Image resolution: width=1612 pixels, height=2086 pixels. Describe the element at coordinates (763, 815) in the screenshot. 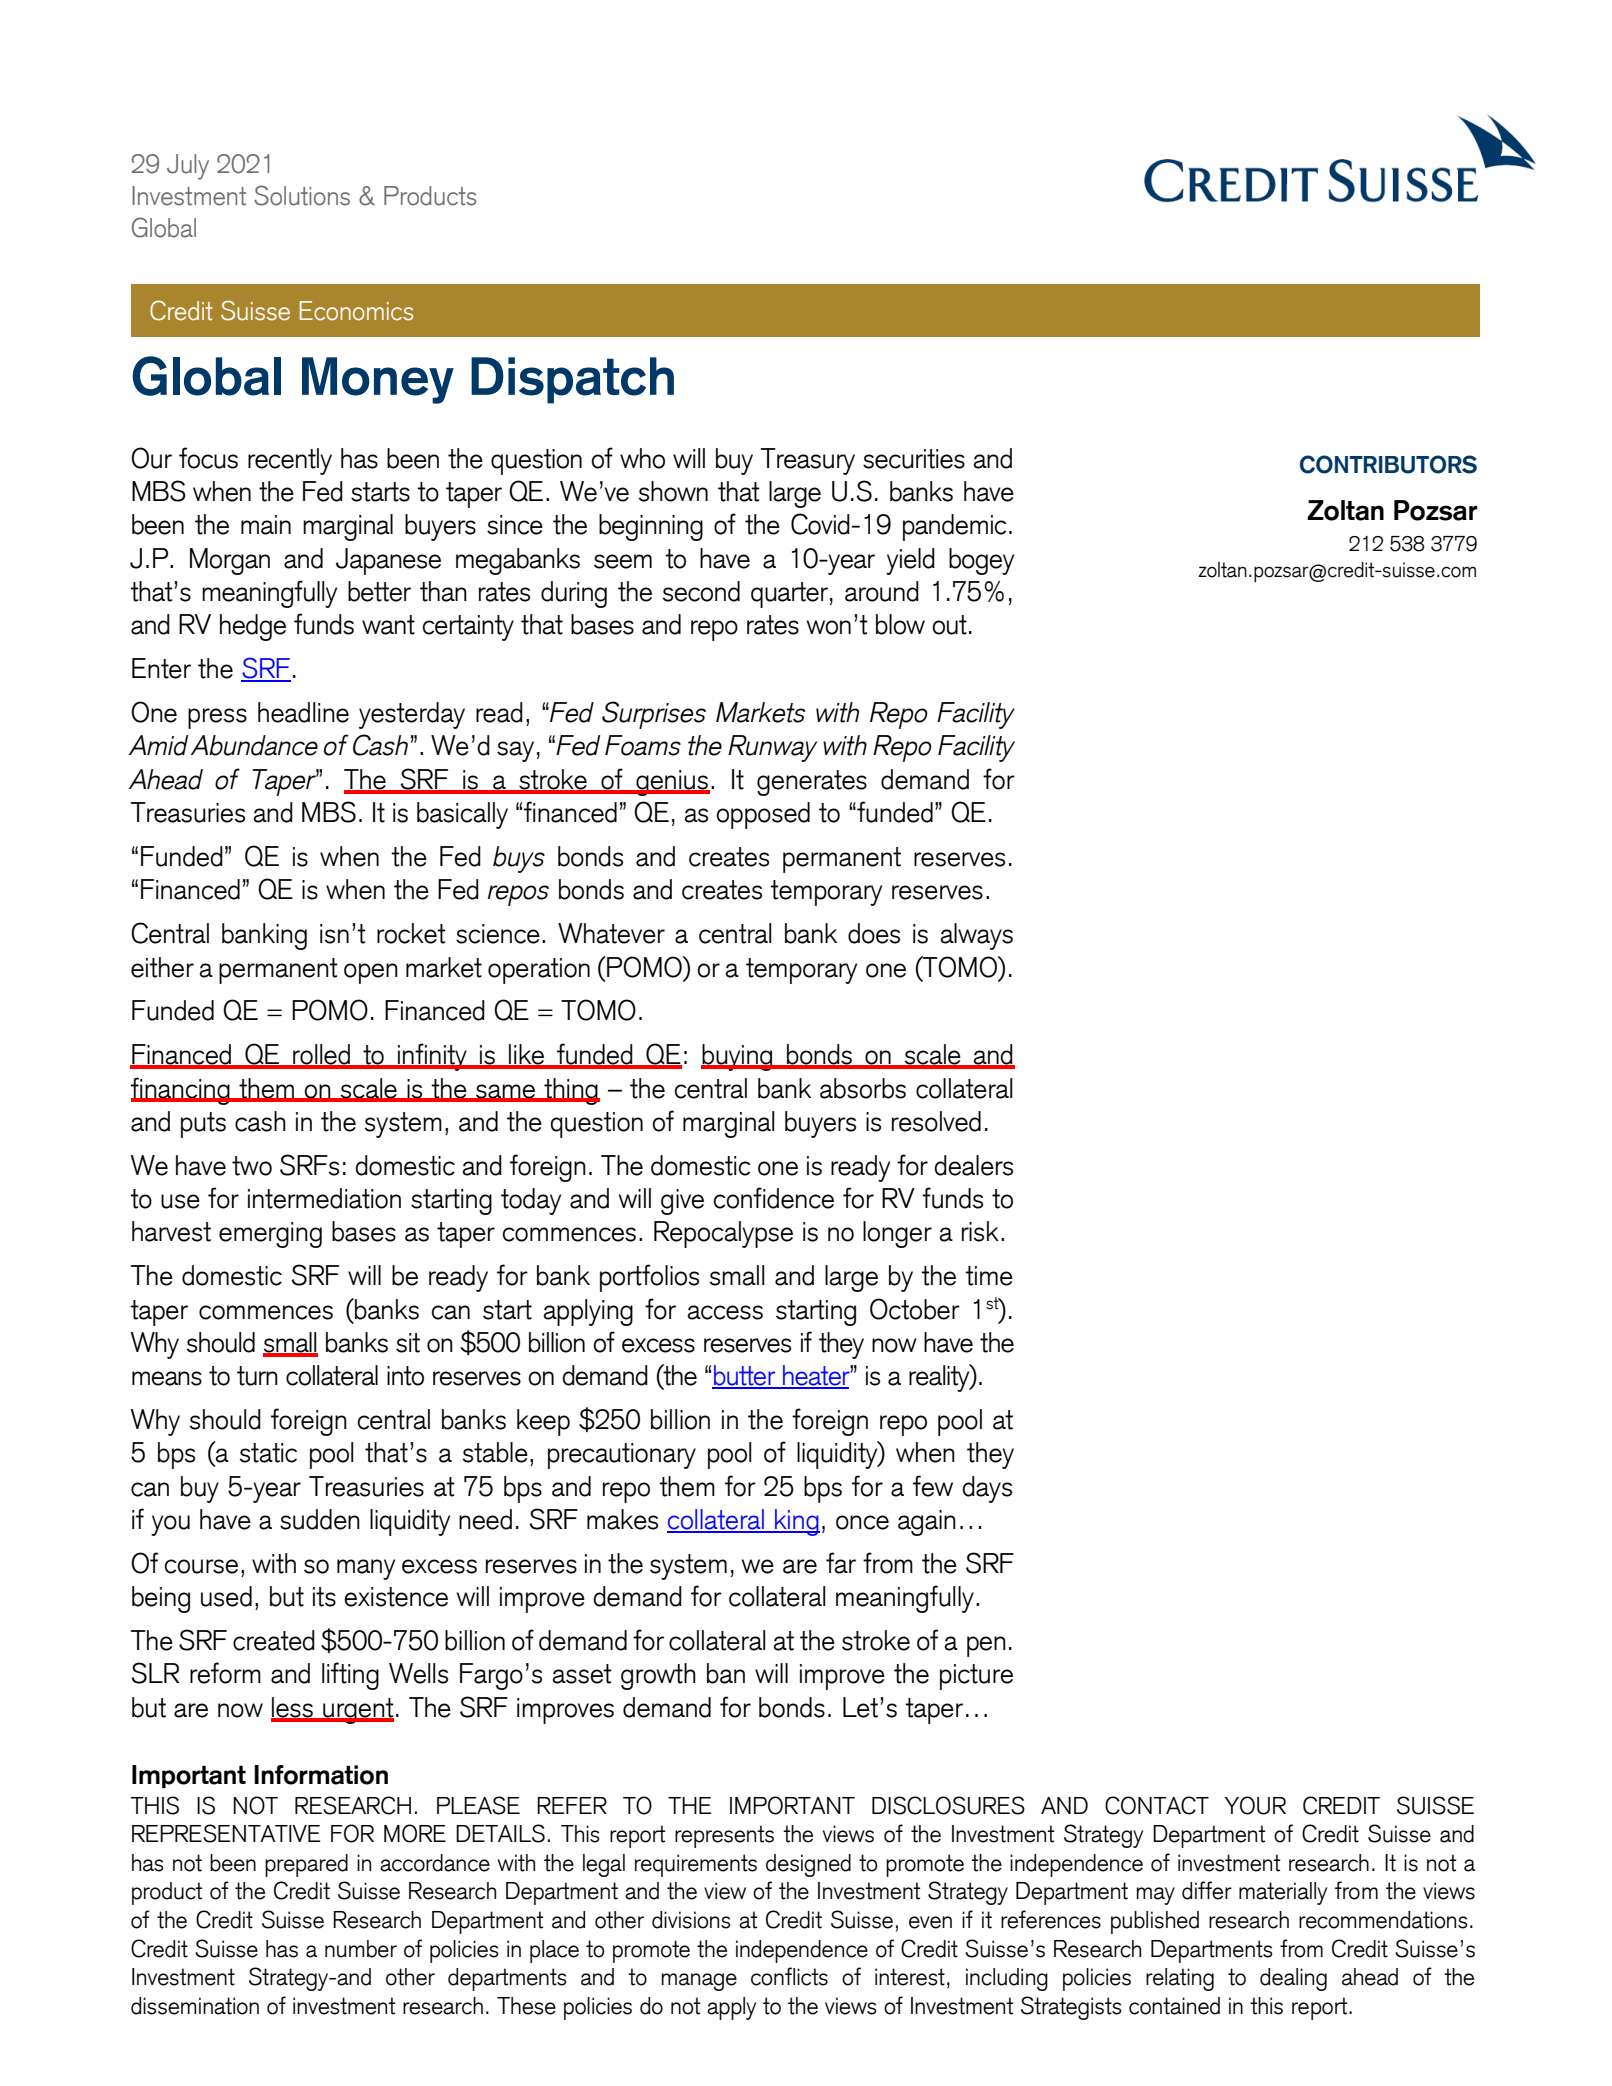

I see `opposed` at that location.
